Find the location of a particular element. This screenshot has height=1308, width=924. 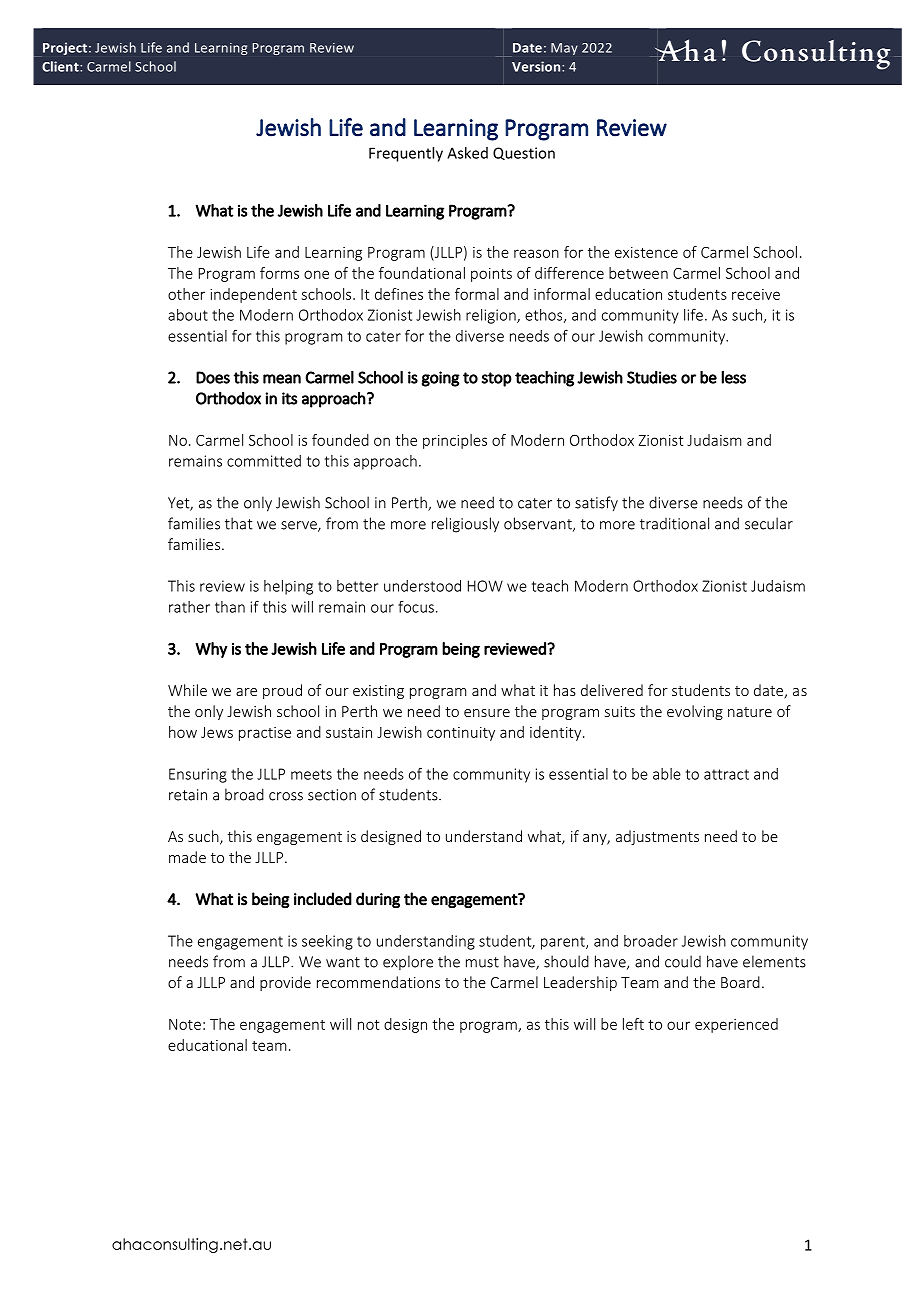

While is located at coordinates (187, 690).
